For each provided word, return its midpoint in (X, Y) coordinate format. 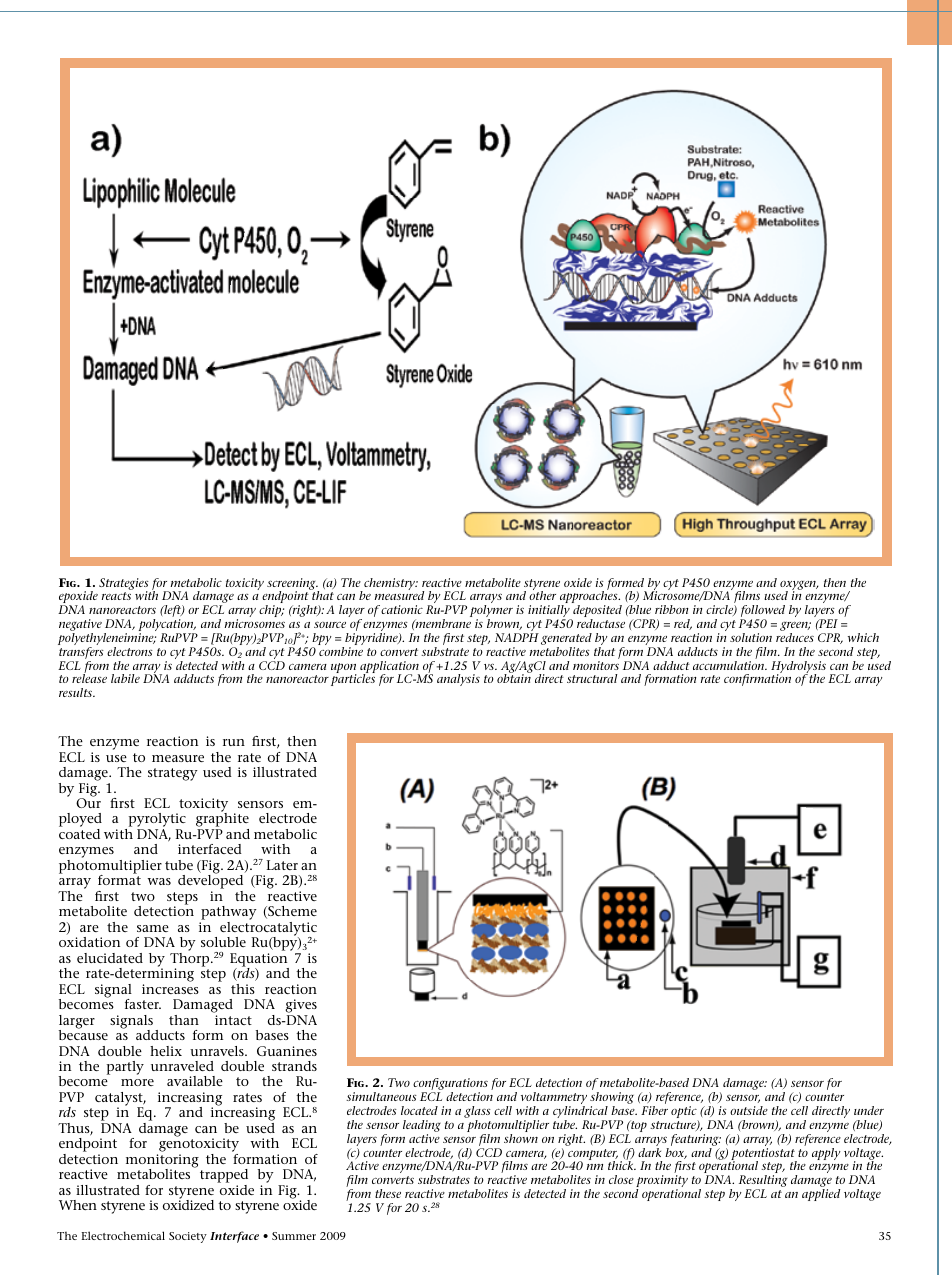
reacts (116, 596)
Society (188, 1237)
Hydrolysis (798, 668)
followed (762, 612)
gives (301, 1007)
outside (749, 1110)
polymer (491, 612)
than (184, 1020)
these (388, 1193)
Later (282, 865)
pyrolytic (156, 821)
